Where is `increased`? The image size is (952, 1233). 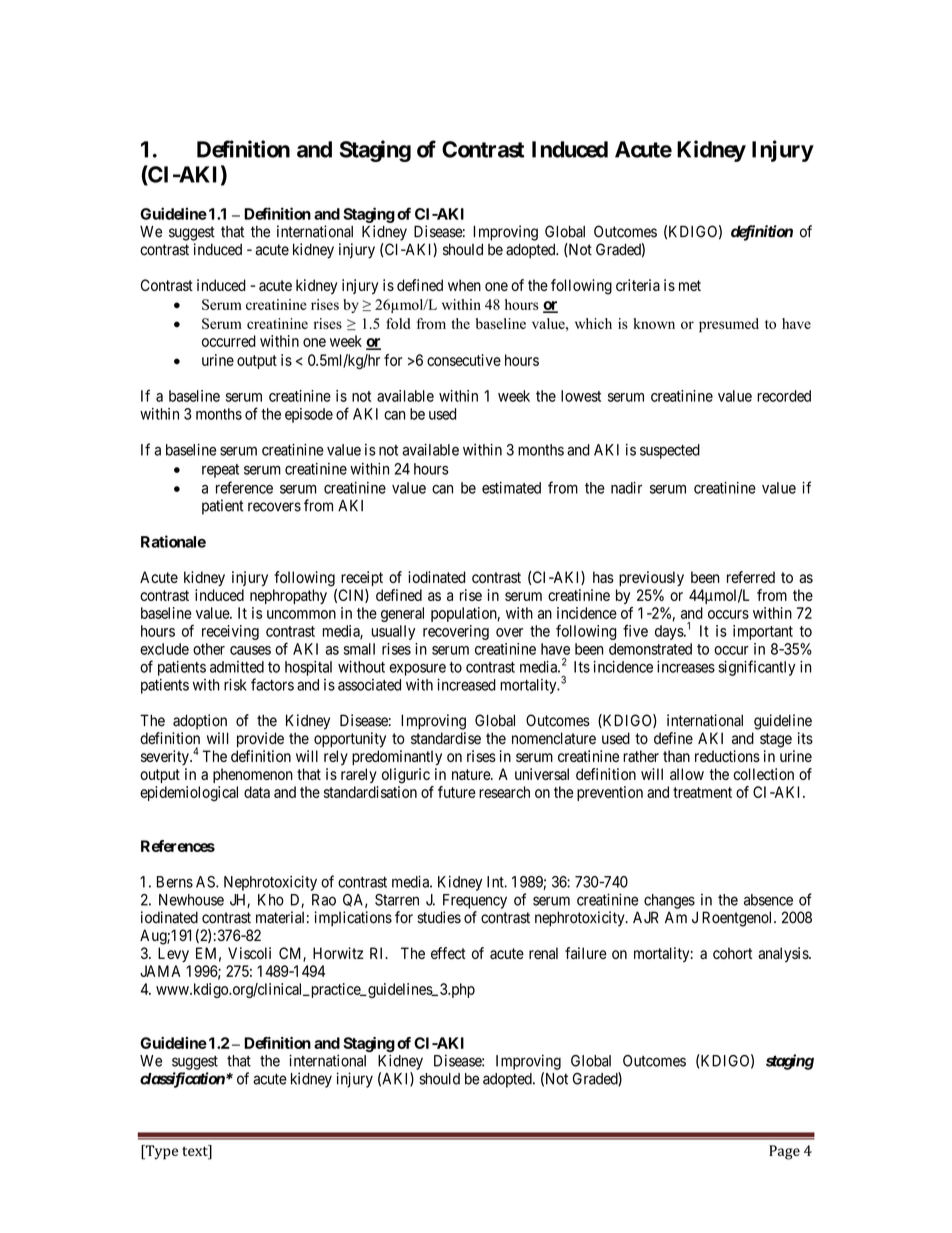
increased is located at coordinates (466, 684).
